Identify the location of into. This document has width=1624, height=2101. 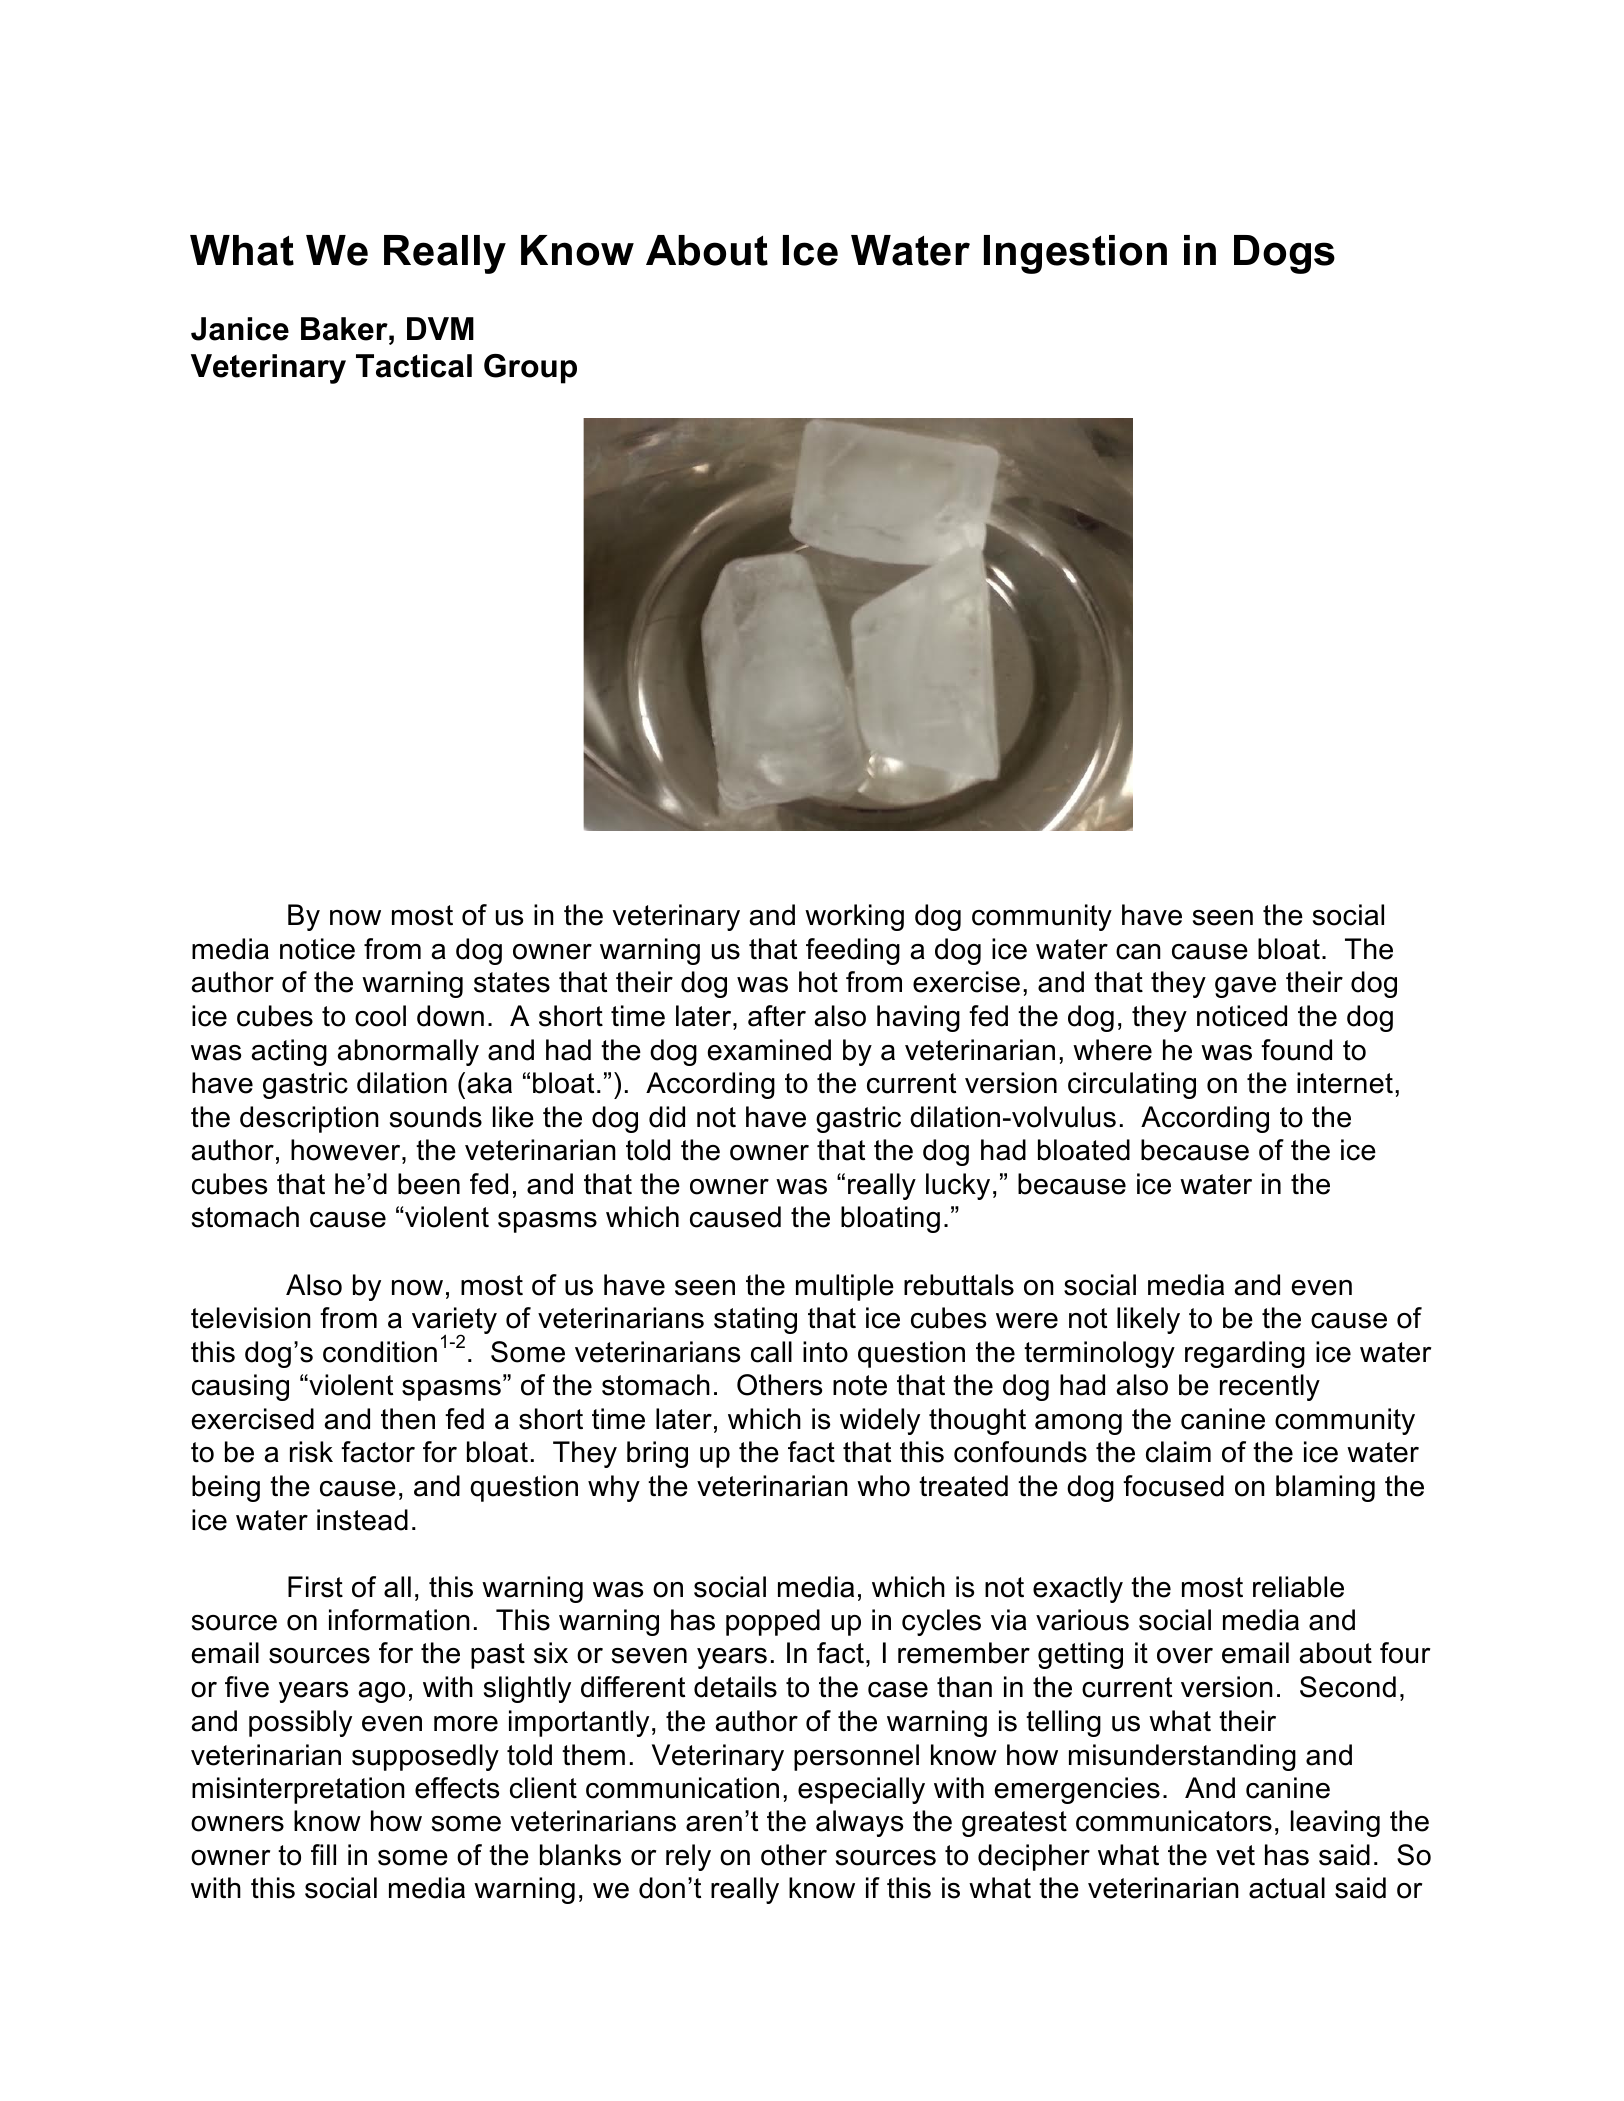
(825, 1352).
